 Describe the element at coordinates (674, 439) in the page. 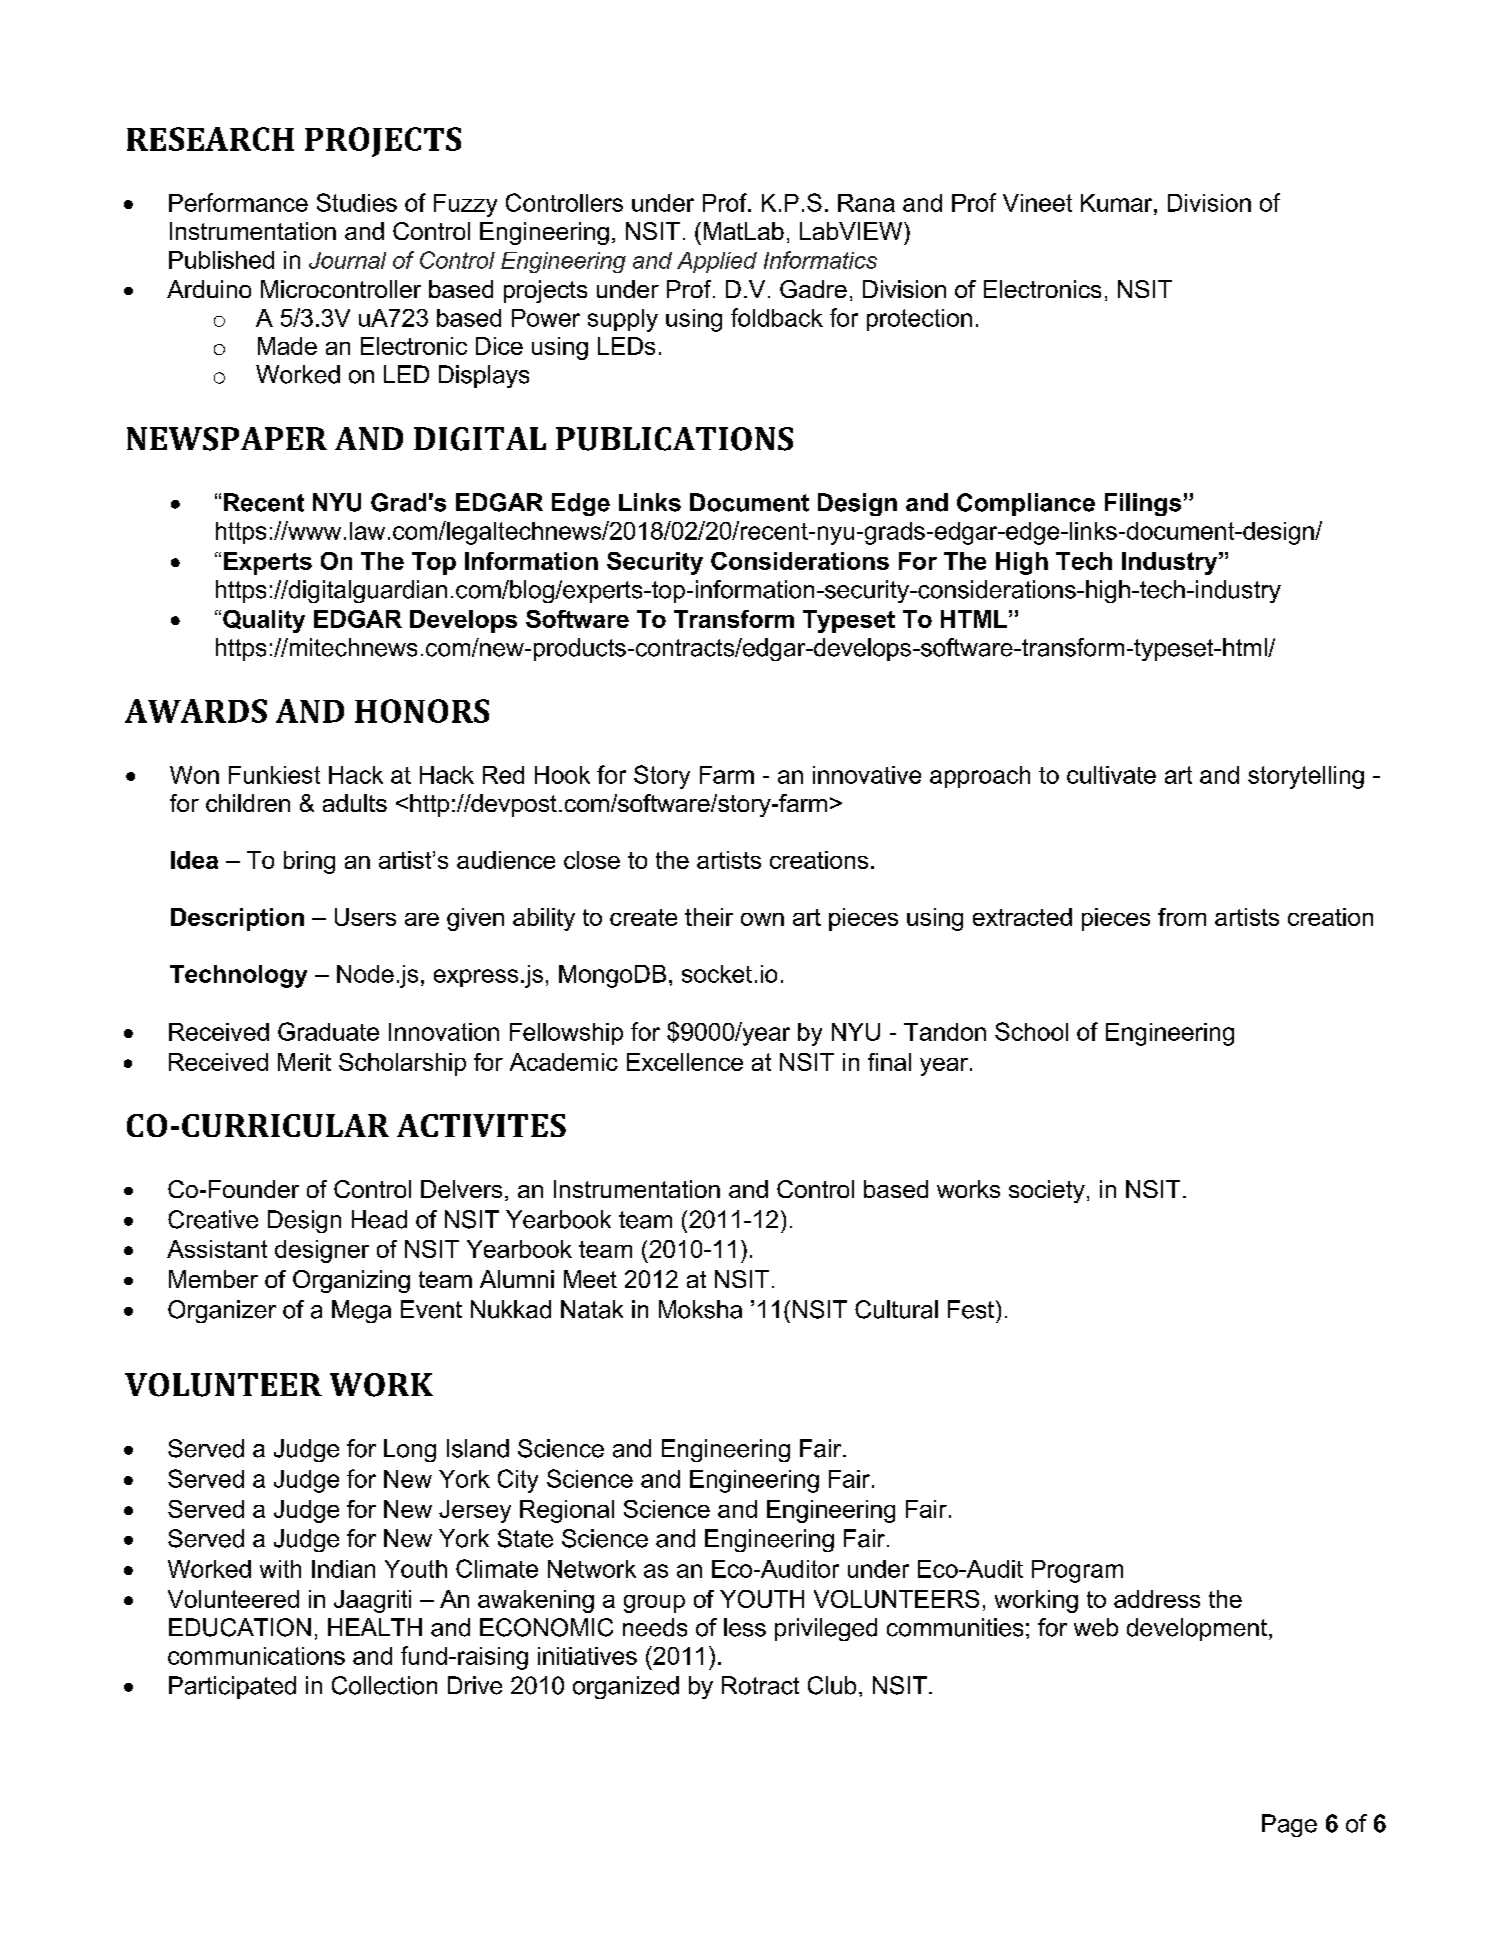

I see `PUBLICATIONS` at that location.
